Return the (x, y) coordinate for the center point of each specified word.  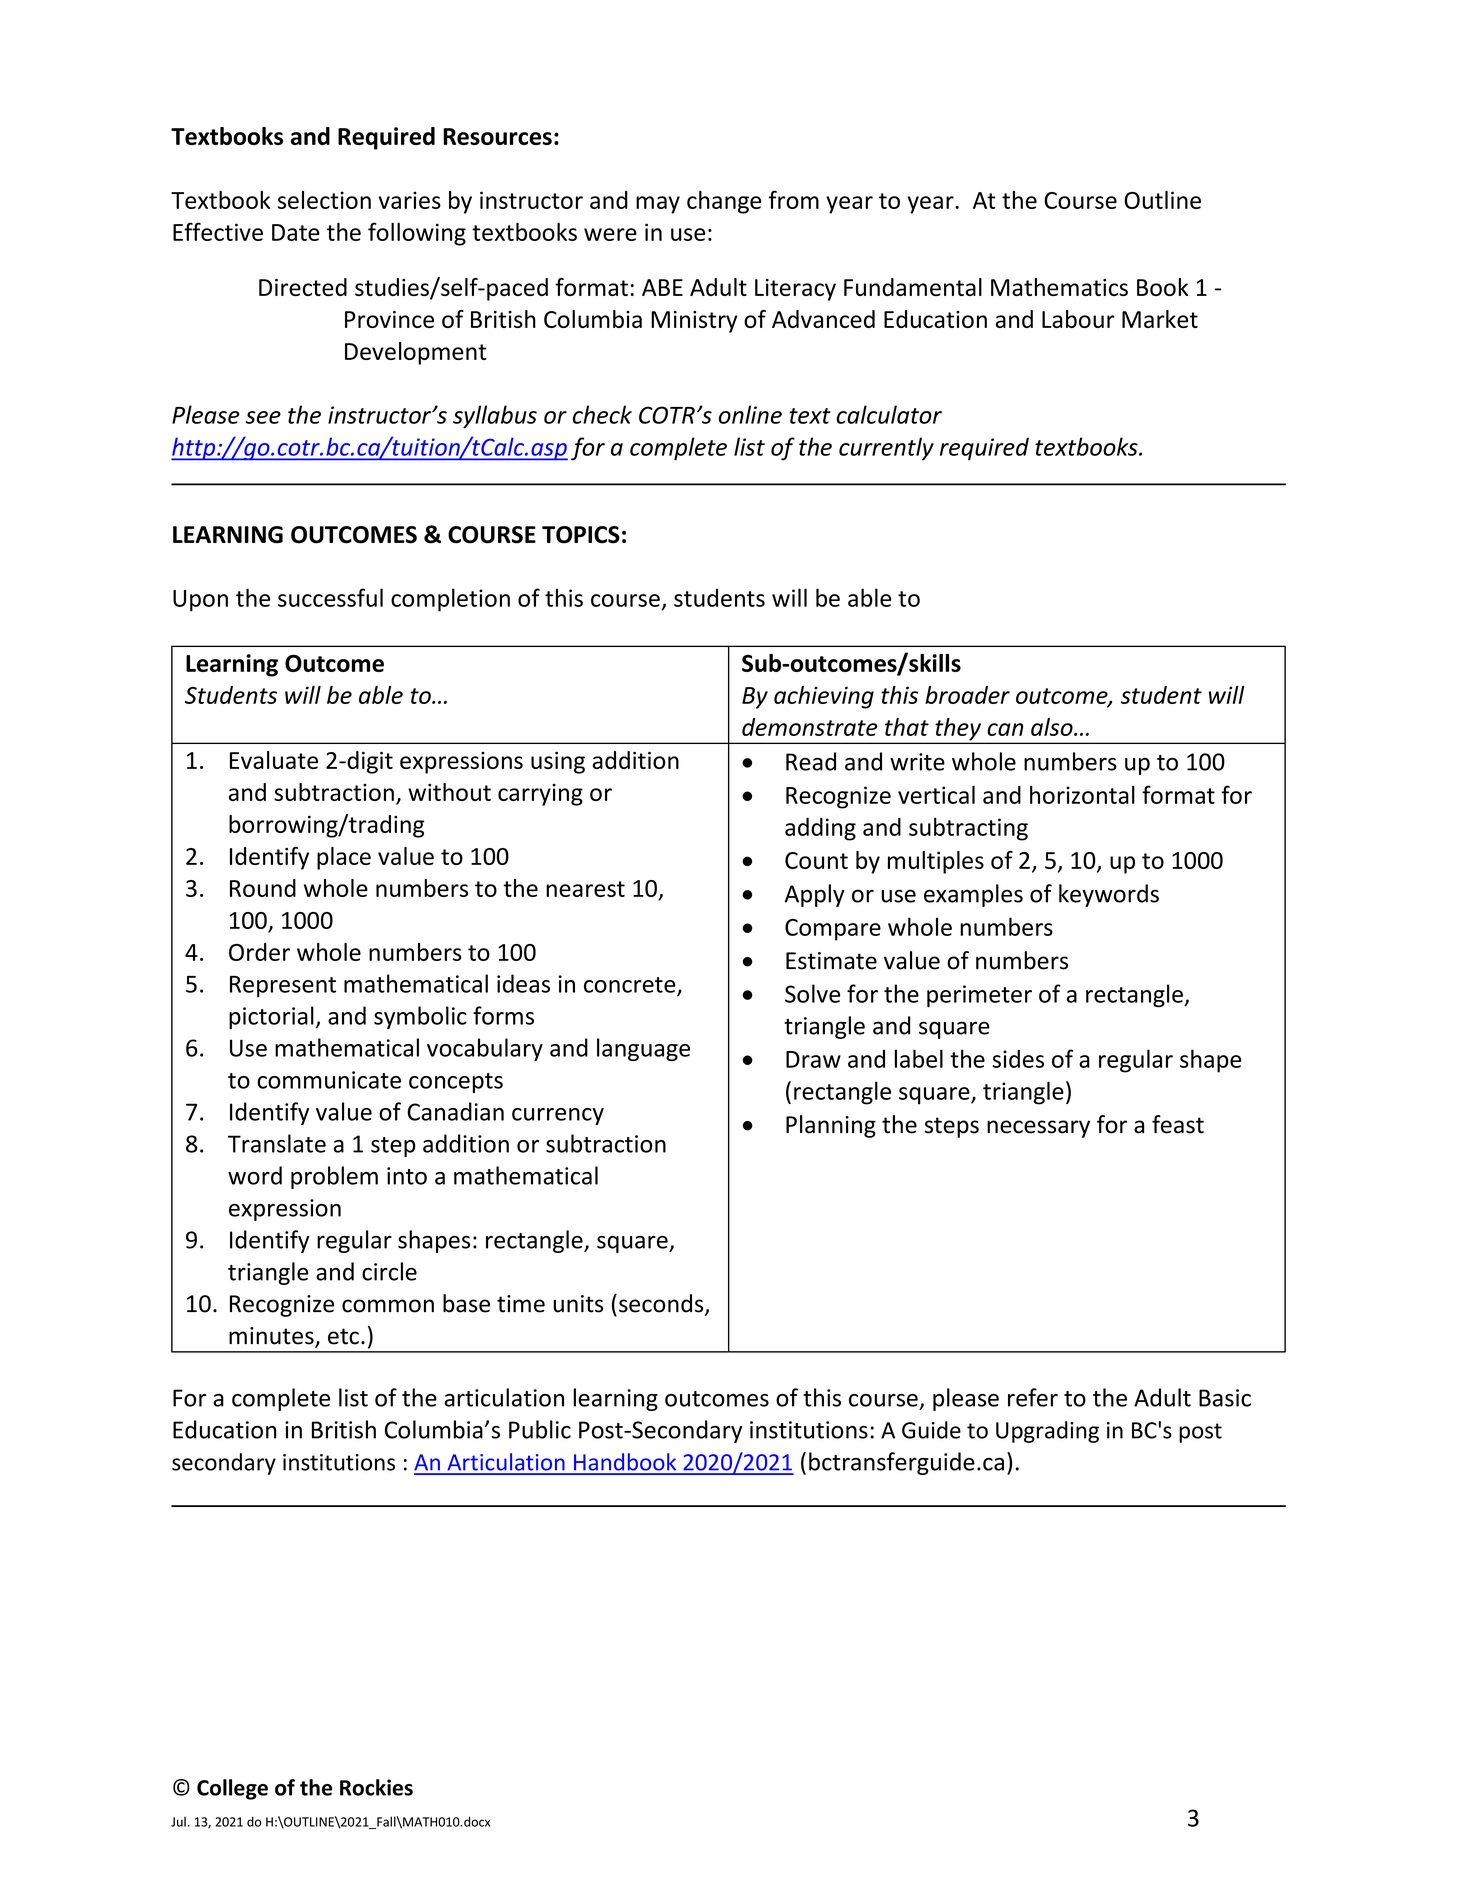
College (232, 1789)
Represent (283, 986)
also (1053, 727)
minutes (272, 1337)
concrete (631, 986)
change (724, 202)
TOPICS (581, 535)
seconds (662, 1304)
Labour (1078, 319)
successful (330, 597)
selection (324, 200)
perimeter (979, 996)
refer (1033, 1397)
